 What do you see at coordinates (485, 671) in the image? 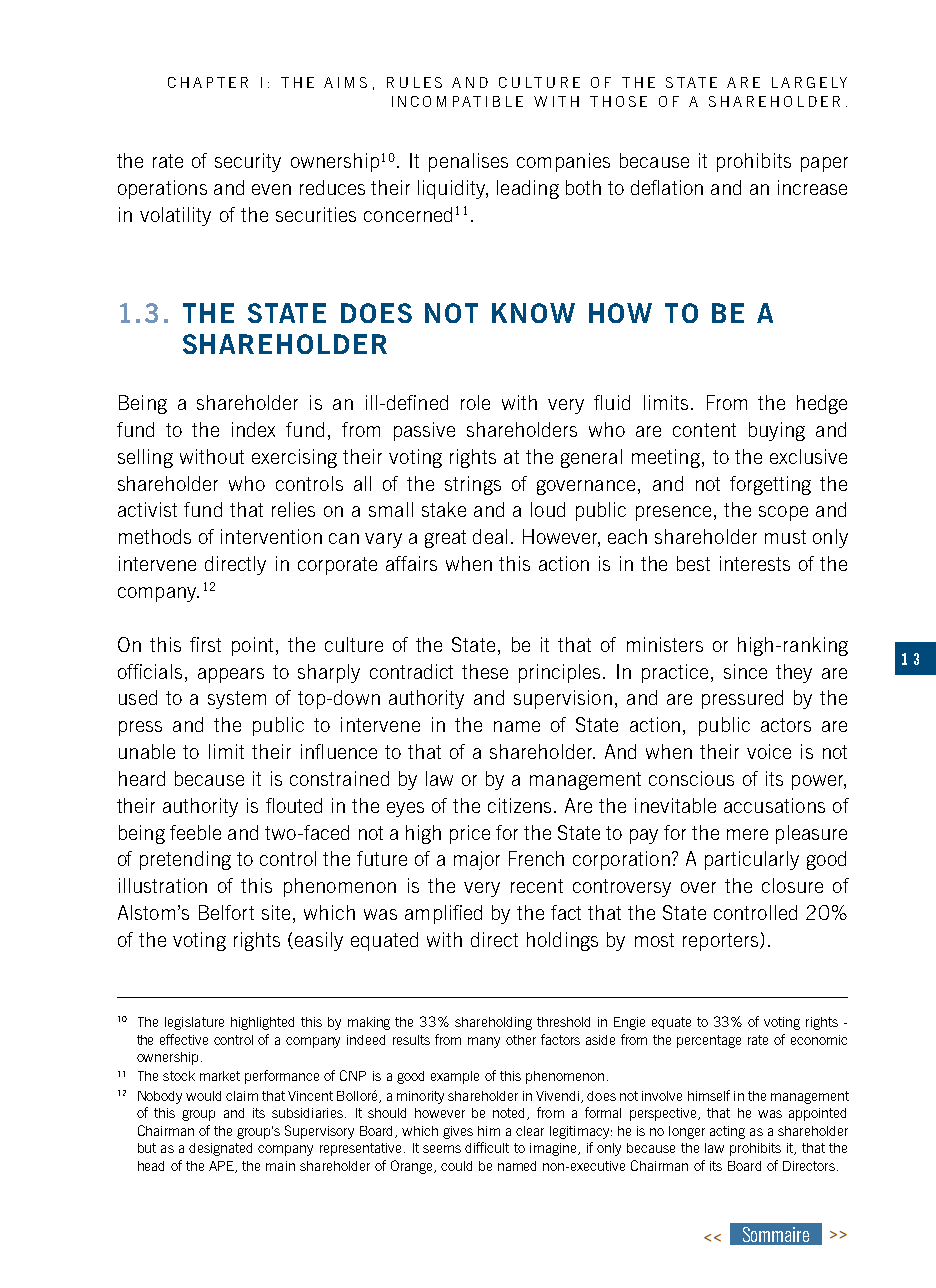
I see `these` at bounding box center [485, 671].
